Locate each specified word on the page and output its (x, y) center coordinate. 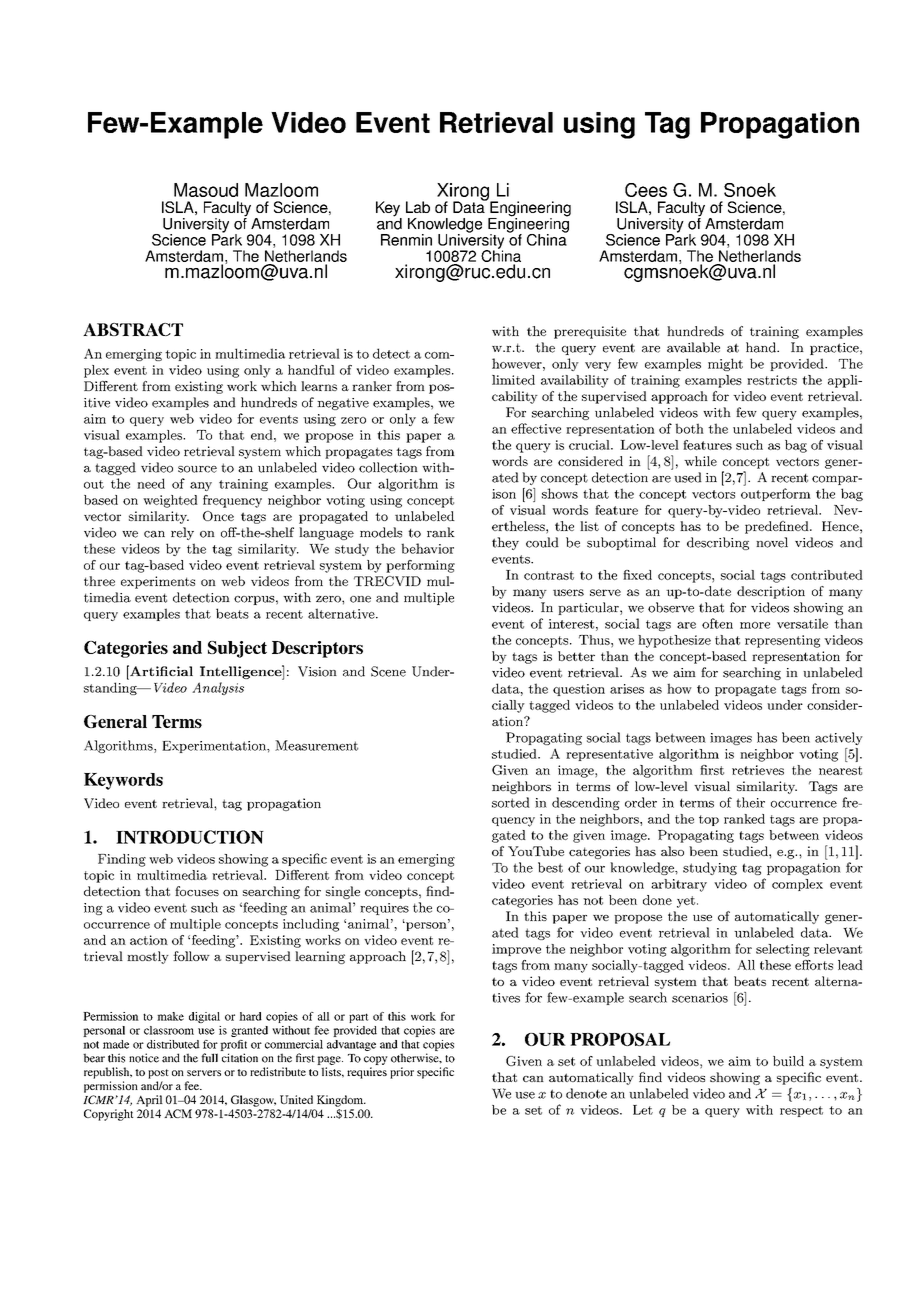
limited (513, 380)
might (725, 364)
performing (420, 566)
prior (402, 1073)
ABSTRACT (133, 329)
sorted (511, 802)
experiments (158, 582)
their (750, 802)
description (771, 592)
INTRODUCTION (190, 837)
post (158, 1074)
